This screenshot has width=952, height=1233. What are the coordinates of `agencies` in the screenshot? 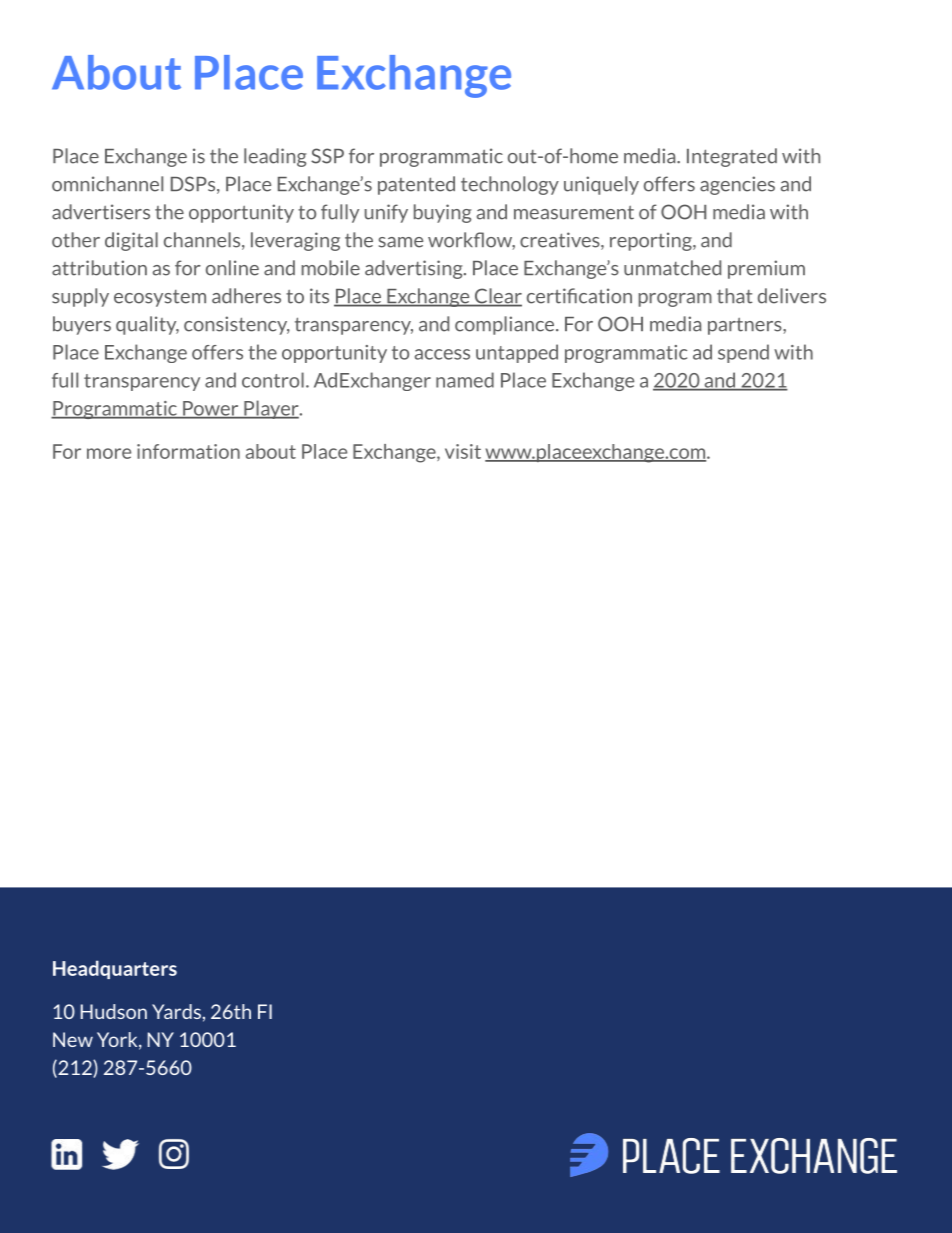 It's located at (737, 185).
